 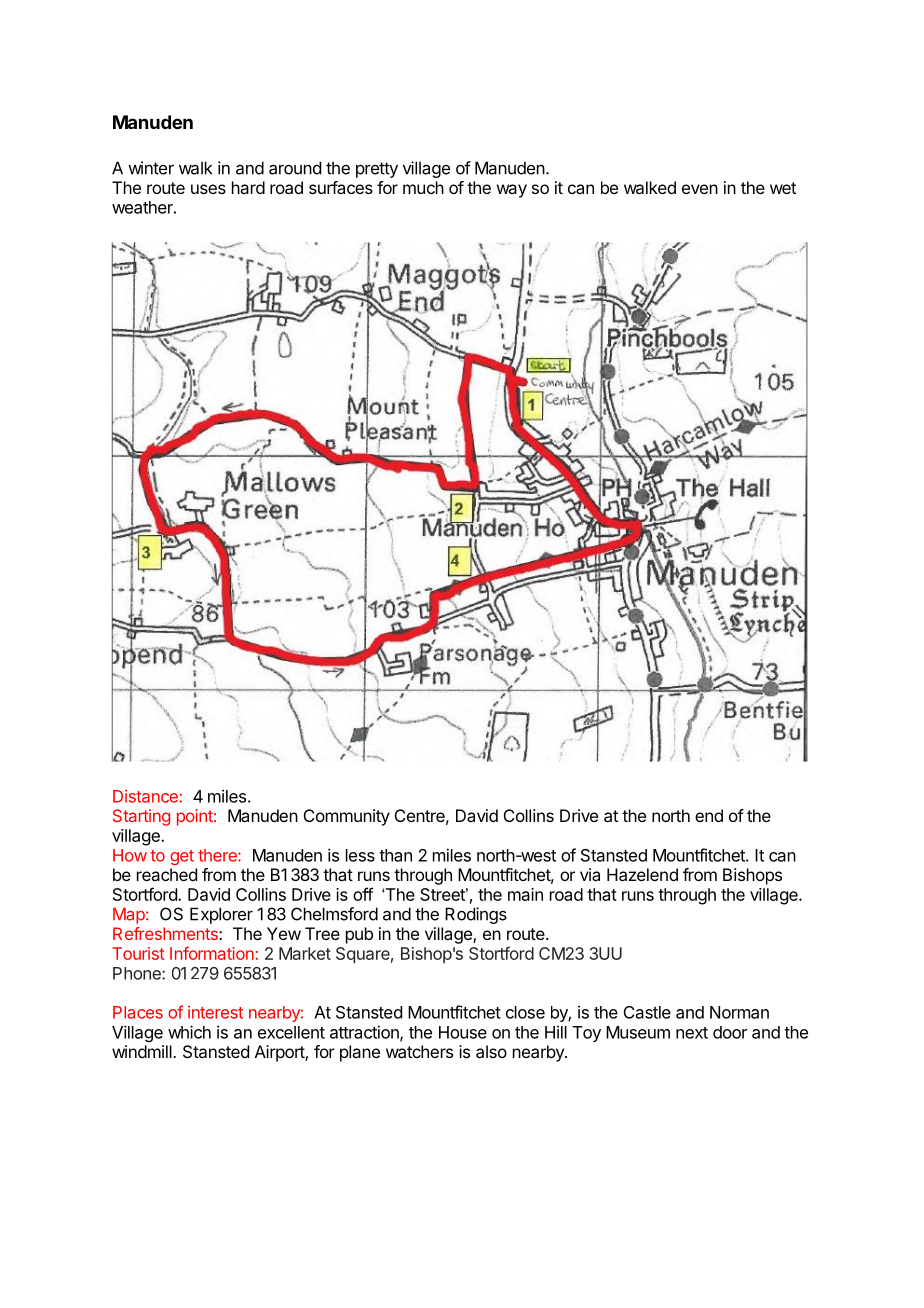 I want to click on way, so click(x=512, y=191).
